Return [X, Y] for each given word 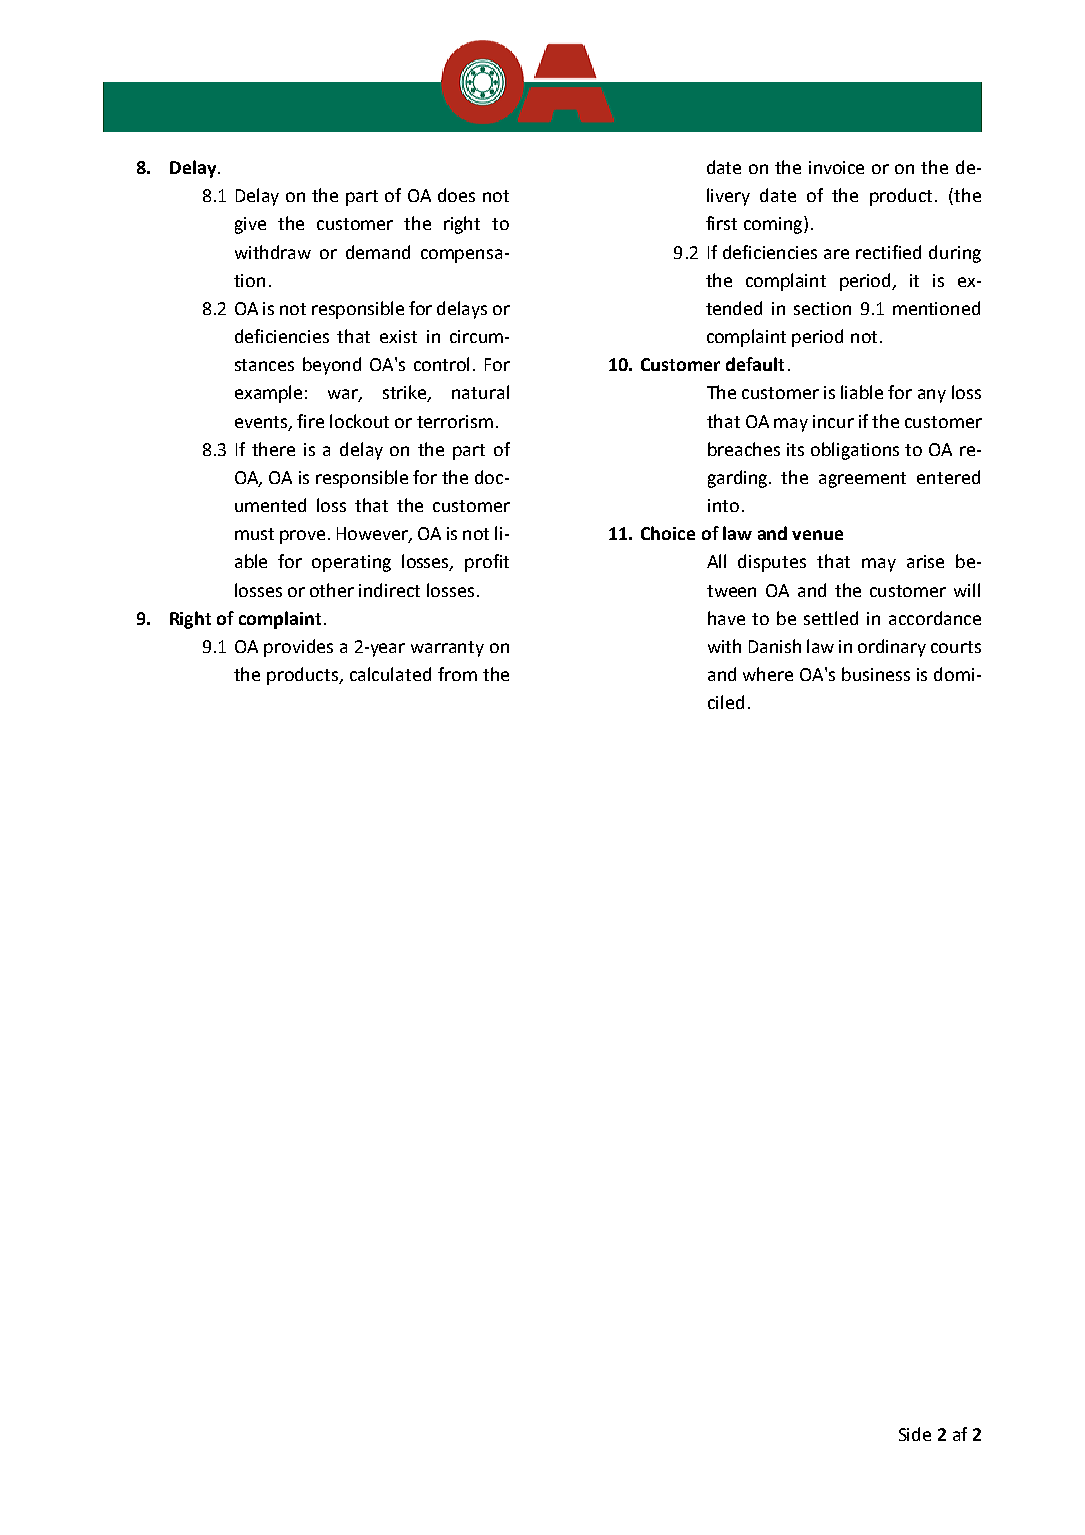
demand [378, 252]
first [721, 223]
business [876, 674]
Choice [668, 533]
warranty [447, 649]
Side [915, 1434]
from [457, 674]
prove [302, 537]
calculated [390, 674]
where [768, 674]
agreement [862, 480]
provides [298, 648]
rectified [888, 252]
